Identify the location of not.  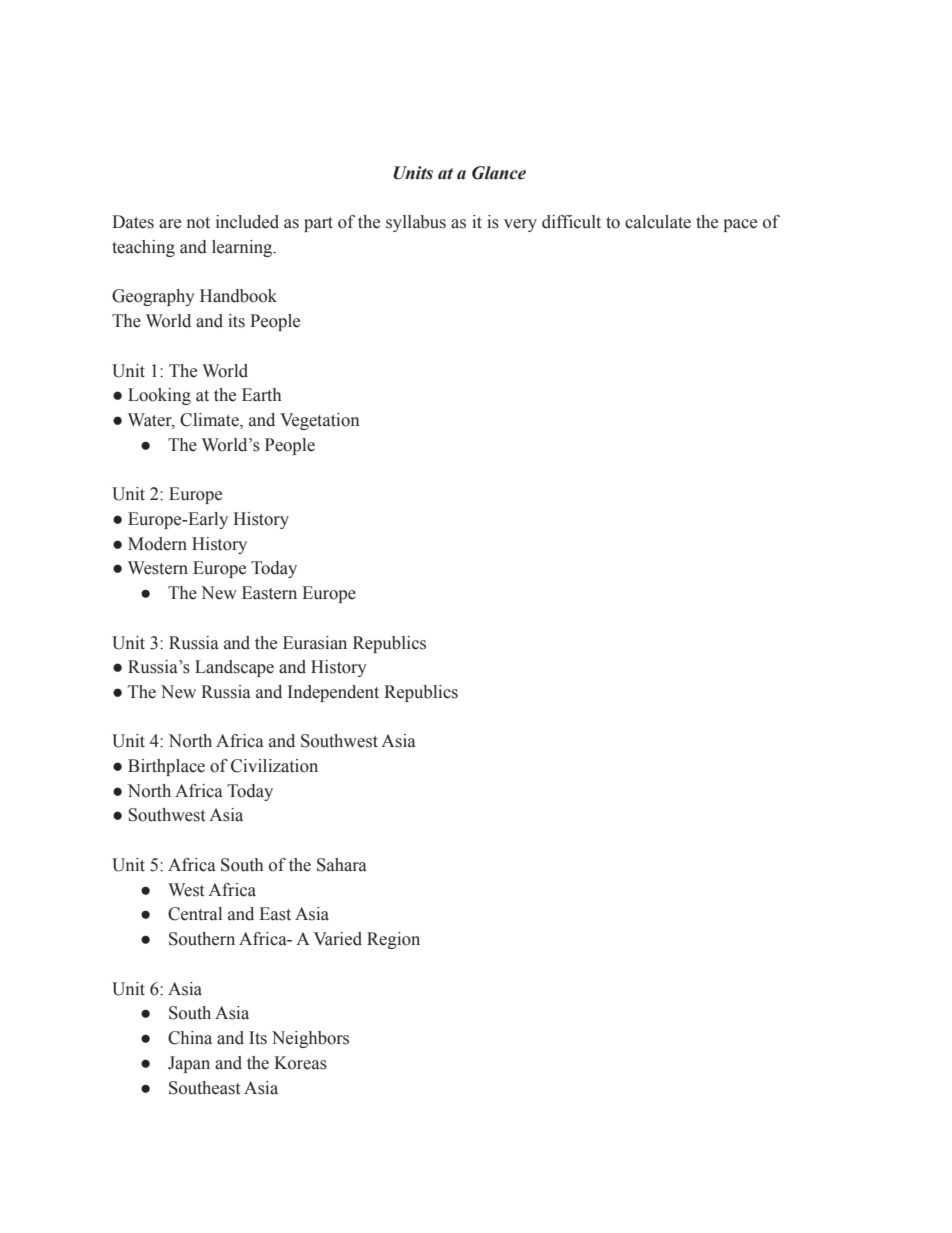
(198, 223).
